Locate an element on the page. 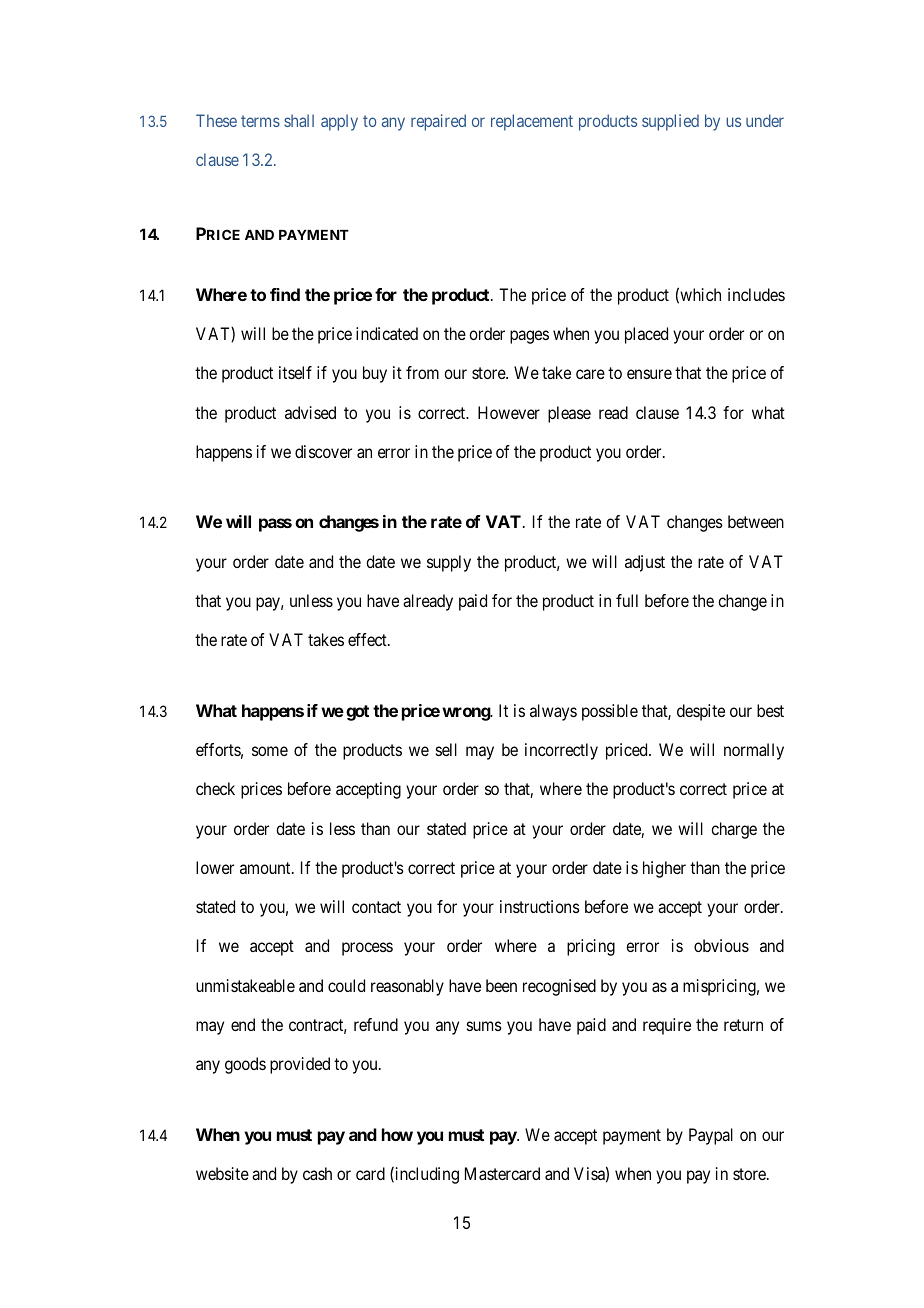 This page has height=1308, width=924. could is located at coordinates (346, 985).
